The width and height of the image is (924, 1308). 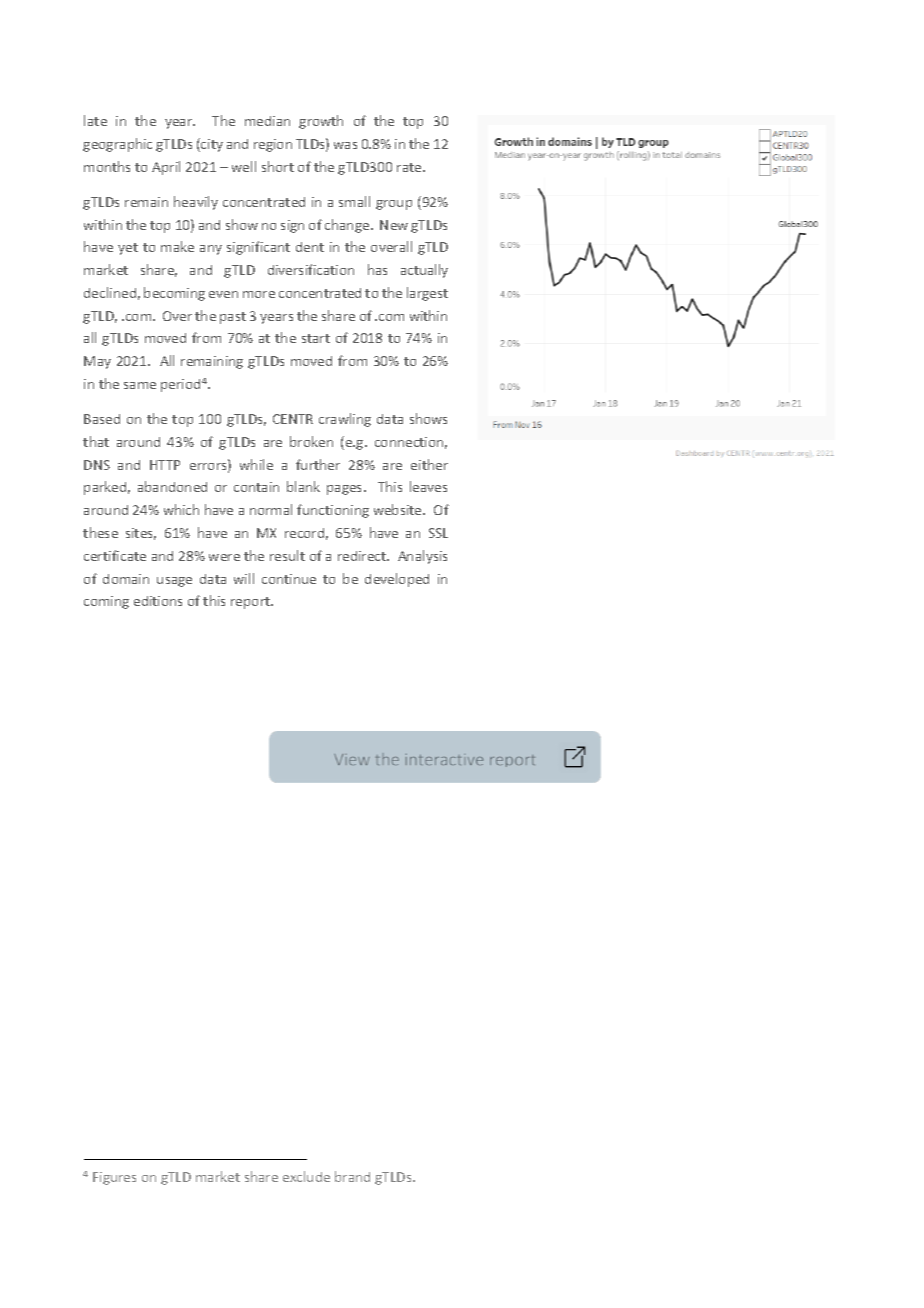 What do you see at coordinates (117, 145) in the image?
I see `geographic` at bounding box center [117, 145].
